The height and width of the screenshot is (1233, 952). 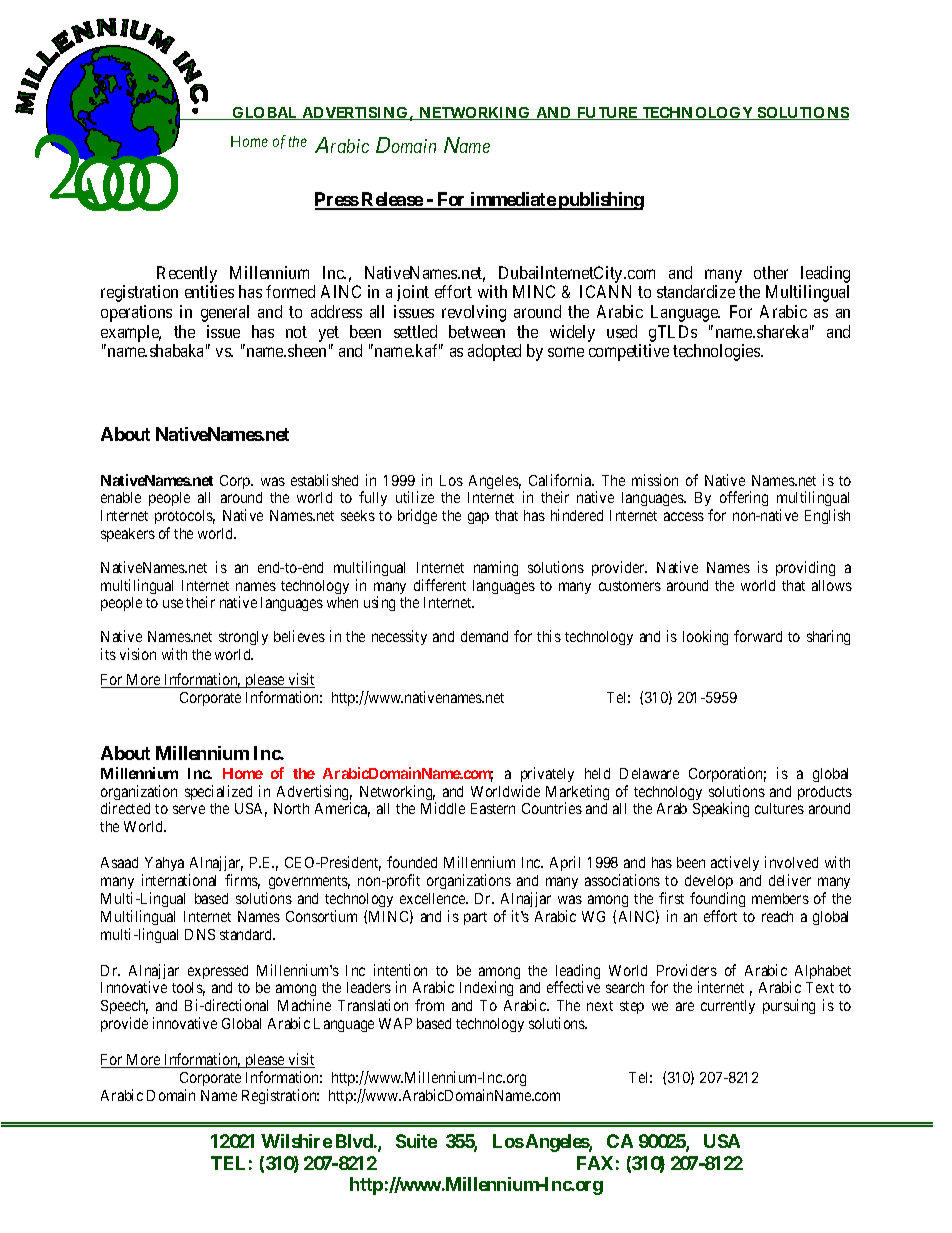 What do you see at coordinates (607, 113) in the screenshot?
I see `FUTURE` at bounding box center [607, 113].
